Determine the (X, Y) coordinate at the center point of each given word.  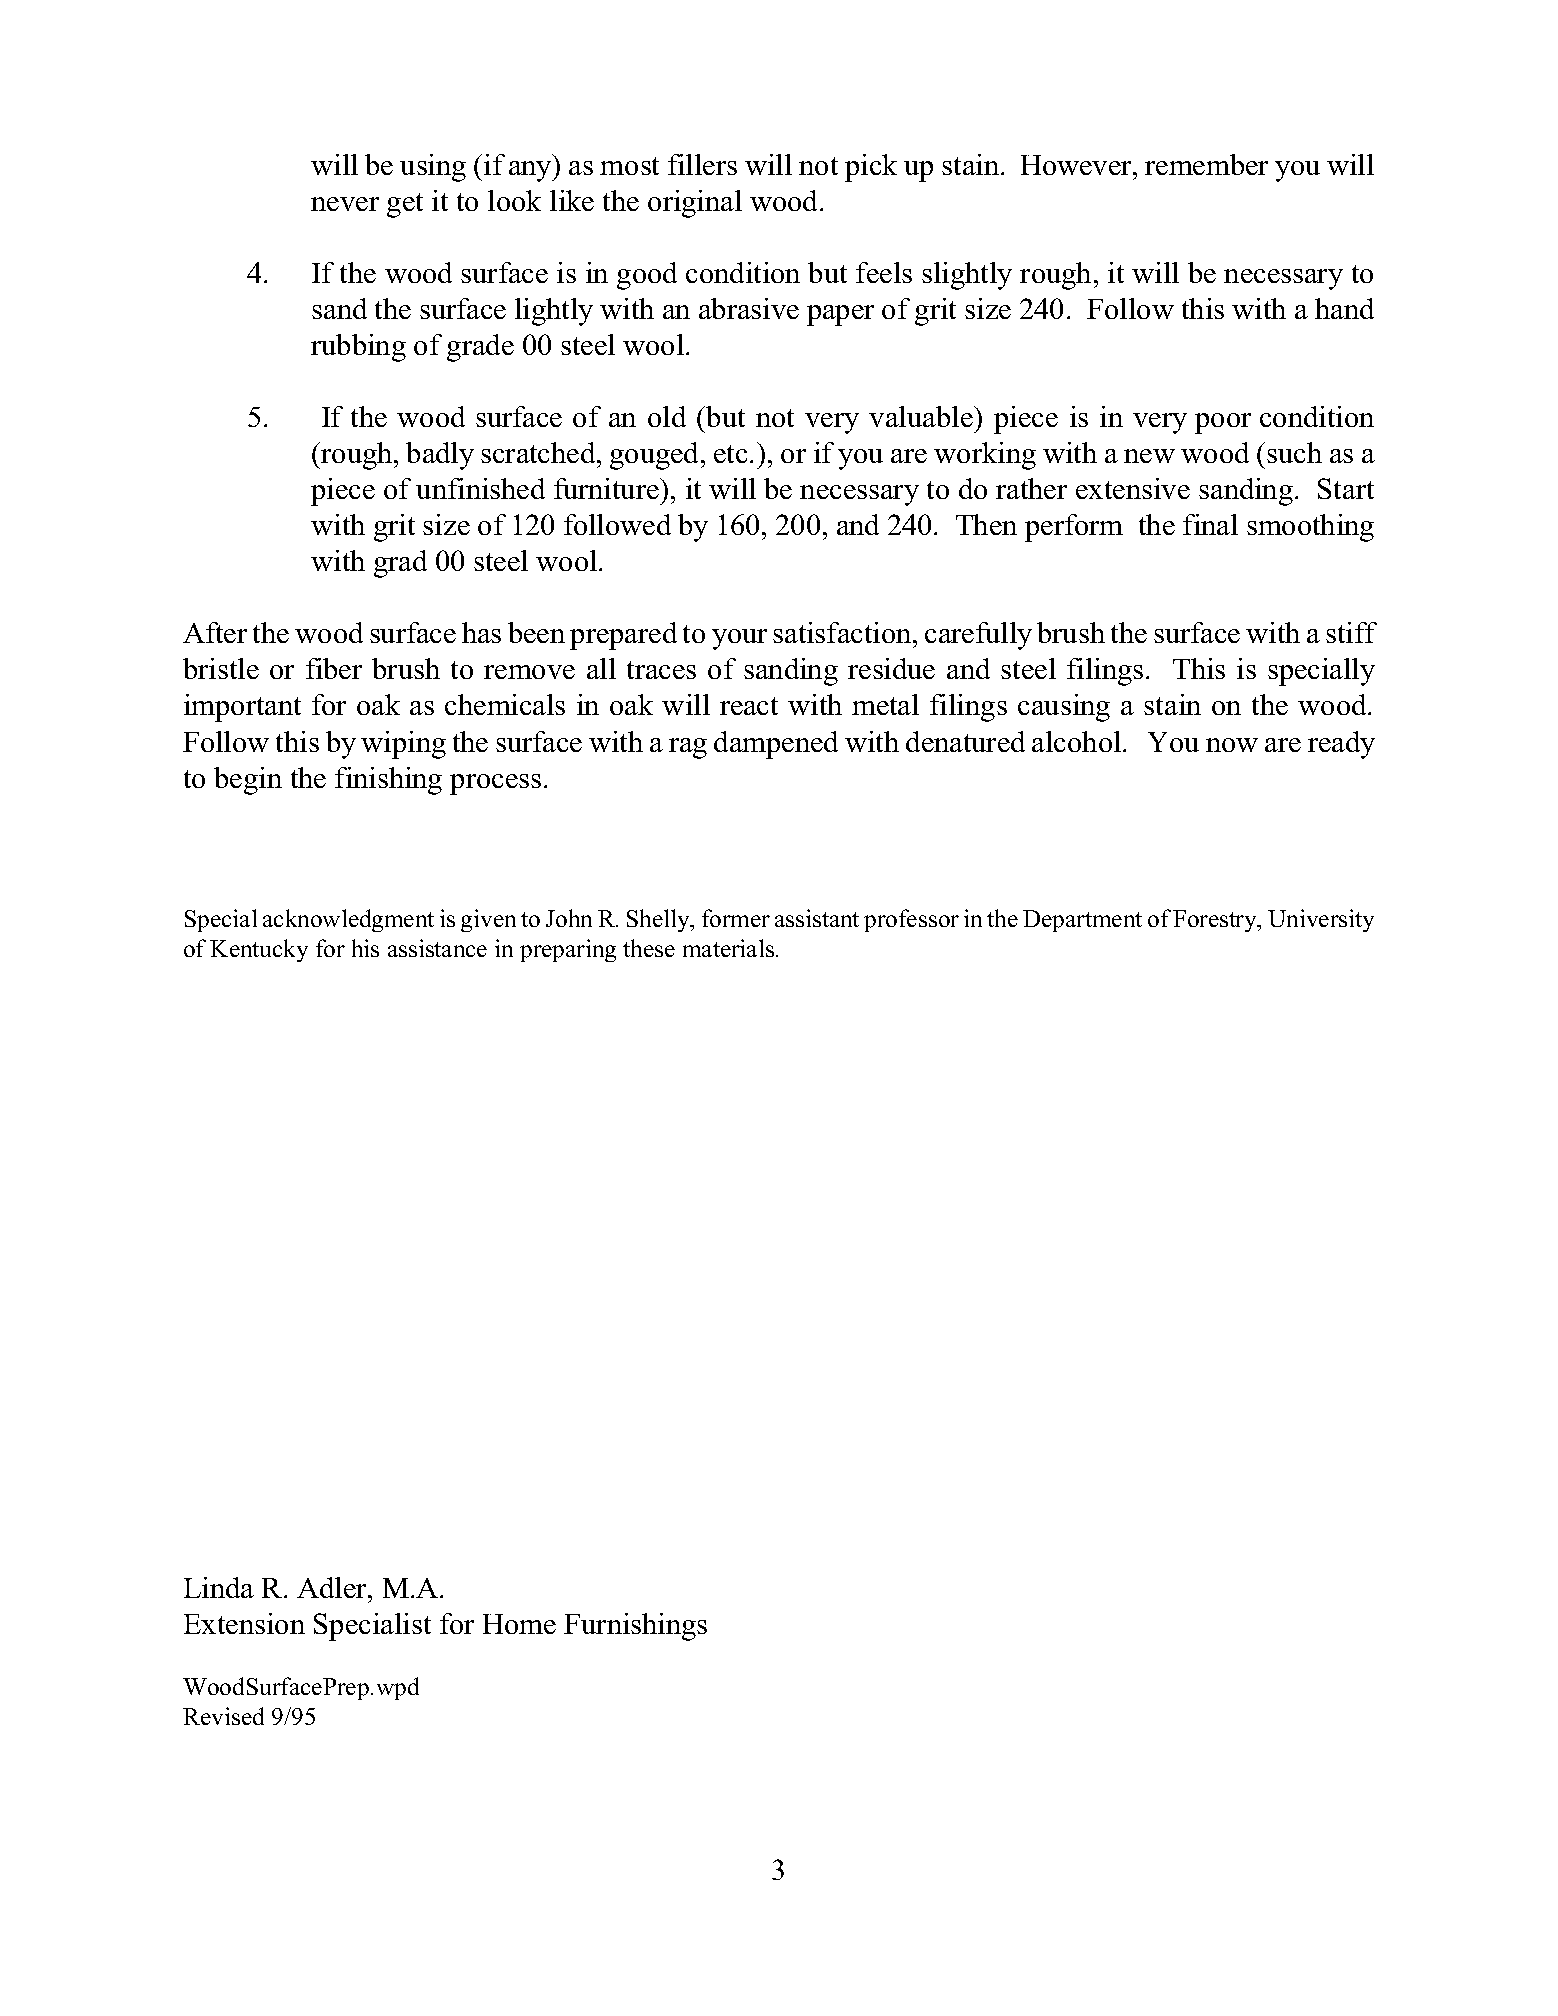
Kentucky (259, 950)
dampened (776, 745)
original (695, 204)
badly (440, 456)
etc (730, 454)
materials (728, 948)
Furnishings (635, 1627)
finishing (388, 781)
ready (1341, 745)
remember (1206, 164)
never (345, 204)
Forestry (1216, 921)
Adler (333, 1589)
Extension (244, 1623)
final (1210, 524)
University (1321, 920)
